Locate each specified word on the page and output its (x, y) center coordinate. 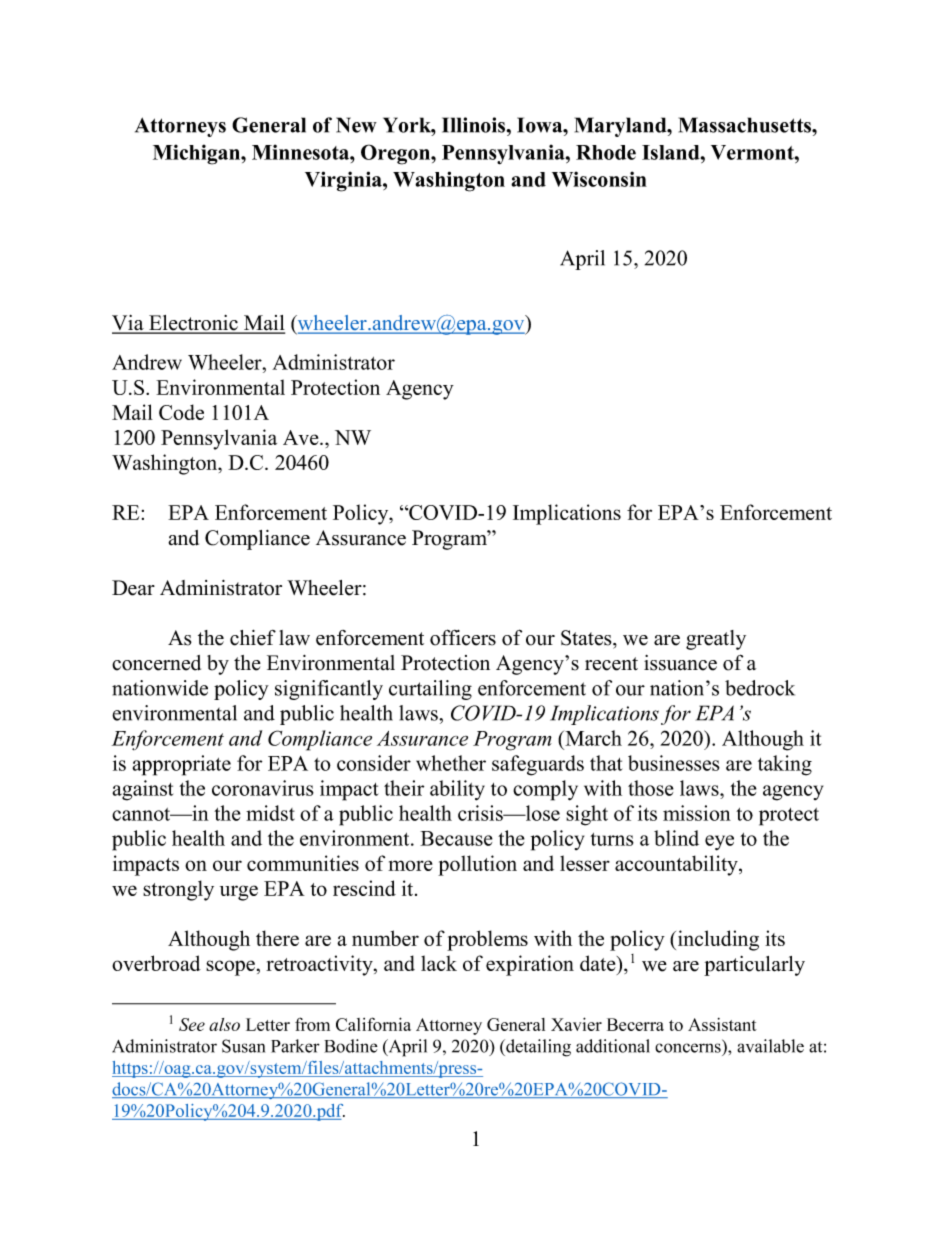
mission (697, 813)
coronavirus (263, 788)
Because (456, 838)
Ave (302, 437)
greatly (716, 640)
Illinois (475, 125)
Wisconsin (599, 179)
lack (439, 963)
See (192, 1024)
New (356, 125)
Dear (133, 588)
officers (463, 637)
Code (181, 412)
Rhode (606, 152)
